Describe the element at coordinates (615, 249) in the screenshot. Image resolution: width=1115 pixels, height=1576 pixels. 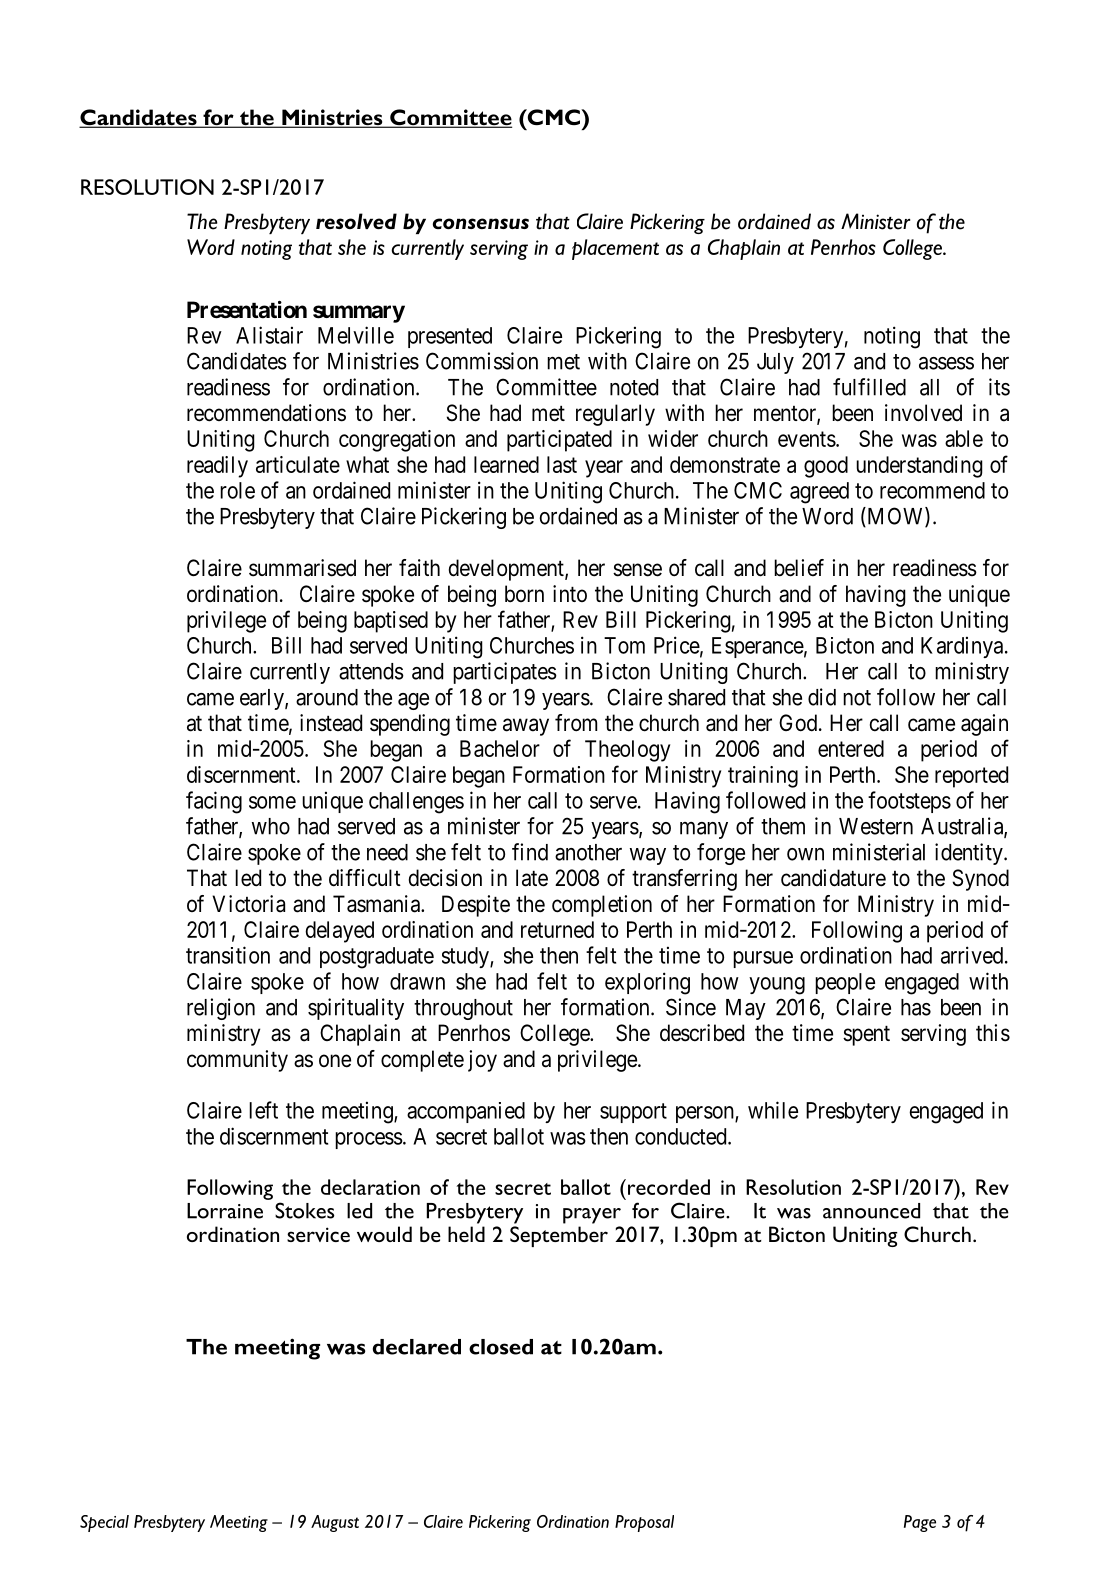
I see `placement` at that location.
